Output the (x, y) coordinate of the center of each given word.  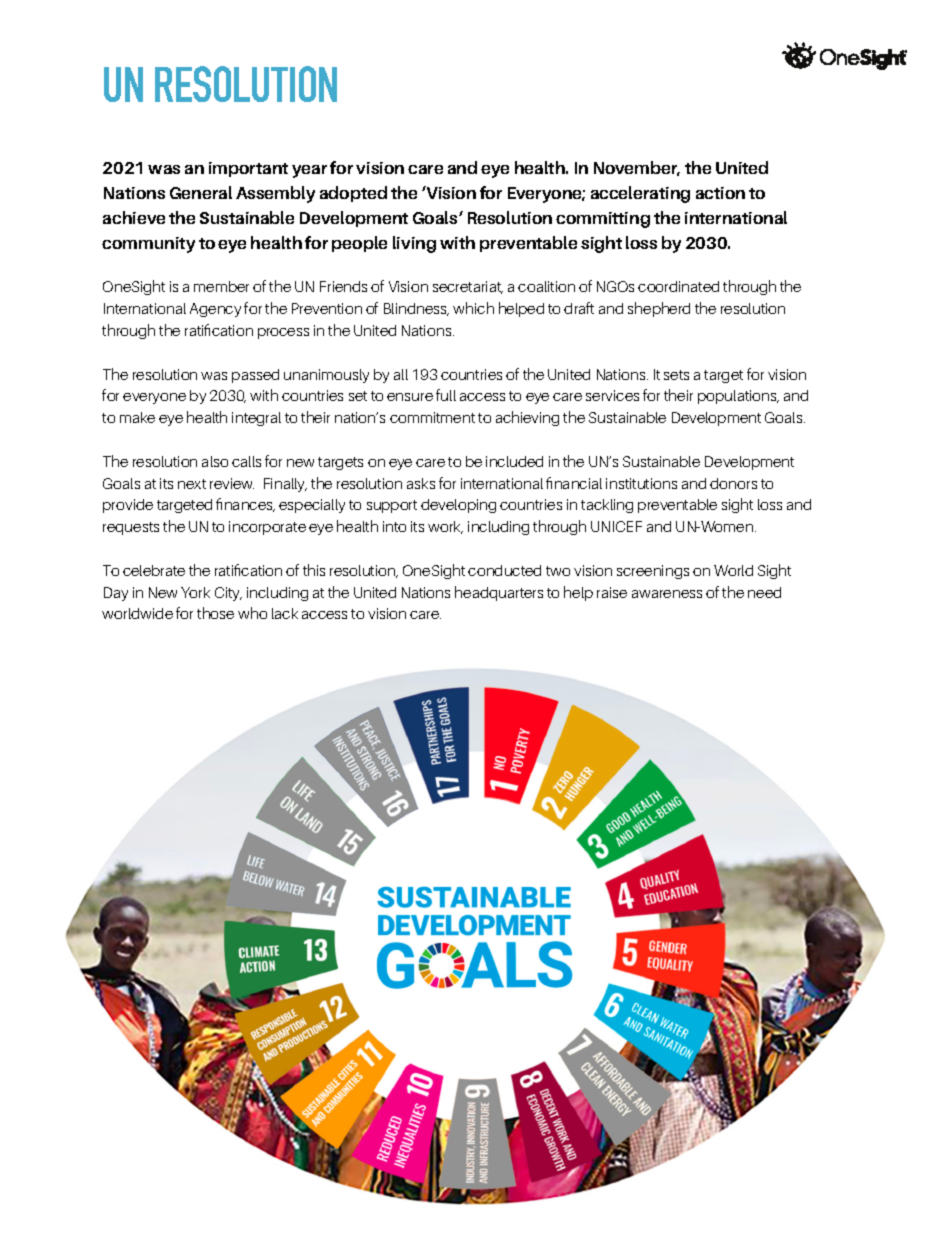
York (195, 592)
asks (421, 483)
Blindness (416, 309)
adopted (353, 194)
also (215, 461)
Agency (215, 310)
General (201, 192)
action (720, 193)
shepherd (659, 309)
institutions (641, 483)
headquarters (499, 593)
